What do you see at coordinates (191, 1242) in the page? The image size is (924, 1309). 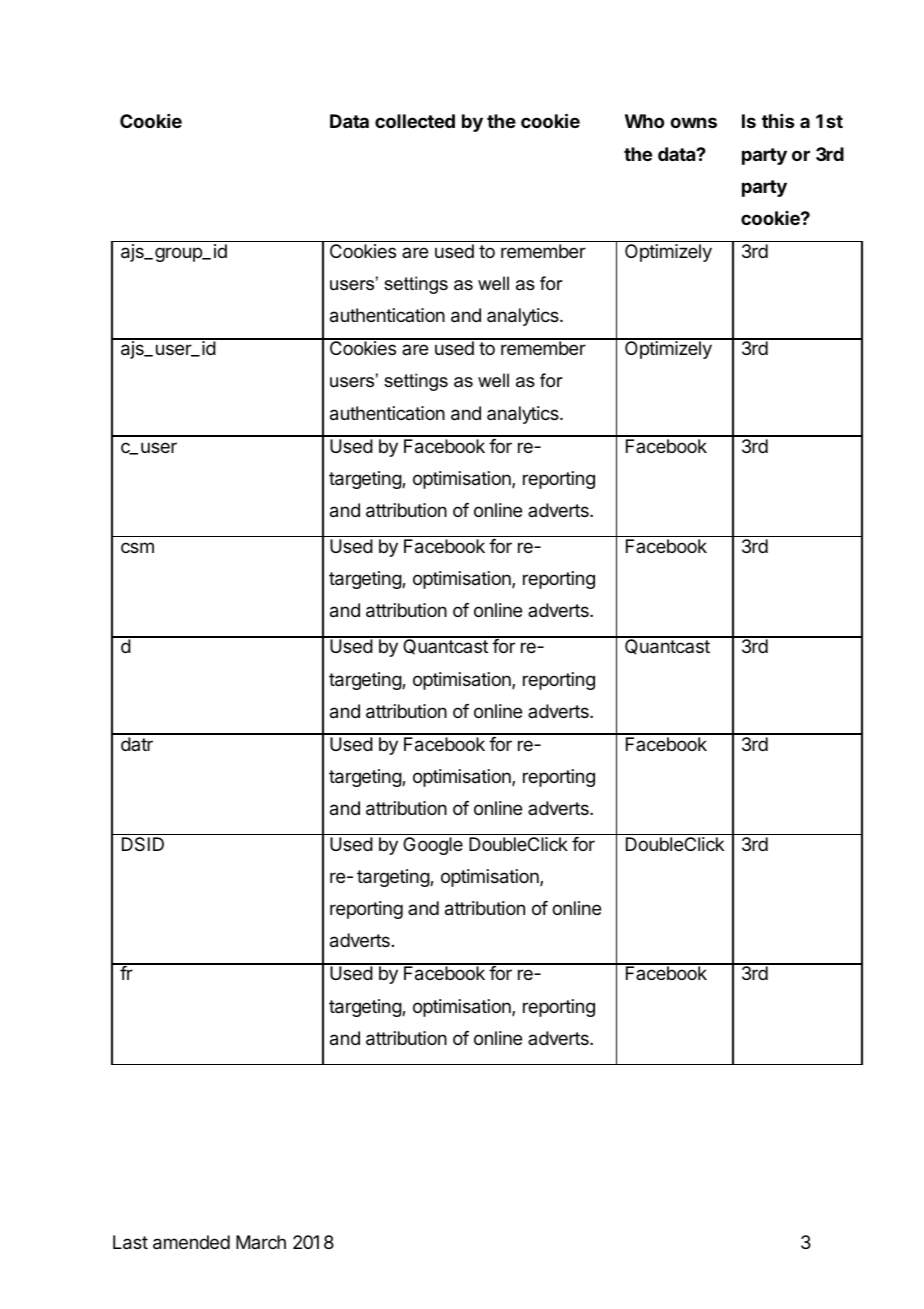 I see `amended` at bounding box center [191, 1242].
